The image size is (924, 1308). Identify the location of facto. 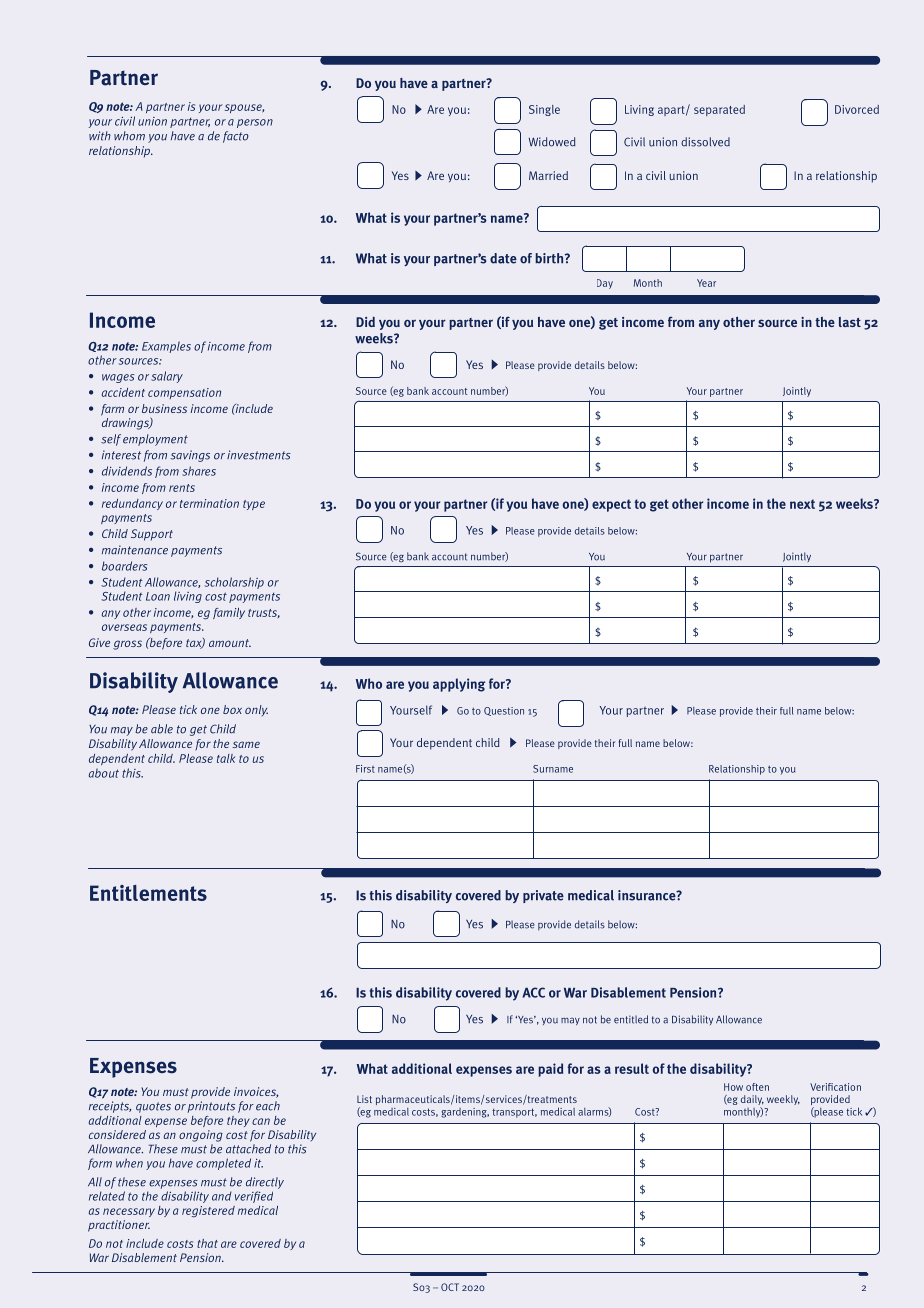
(236, 137).
